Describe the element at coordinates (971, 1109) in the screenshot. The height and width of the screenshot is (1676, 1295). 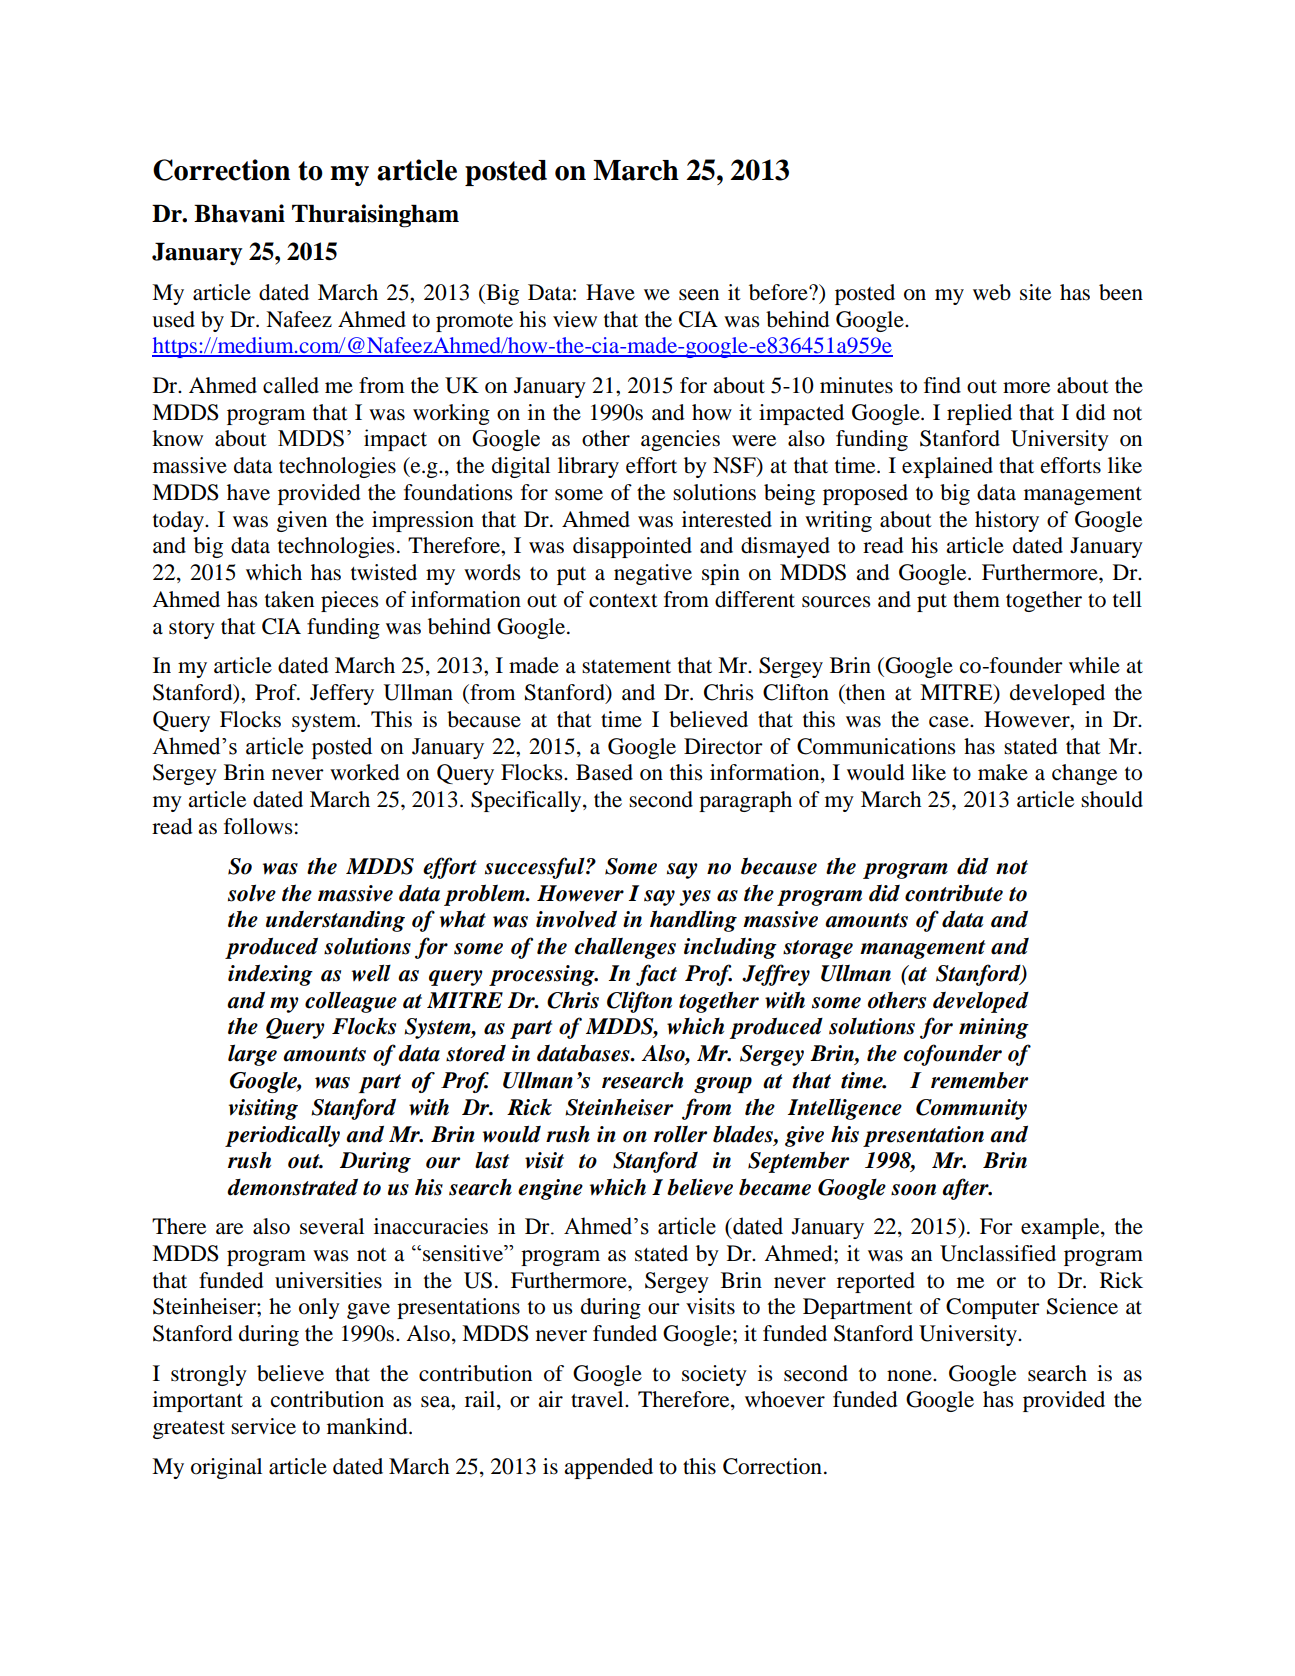
I see `Community` at that location.
